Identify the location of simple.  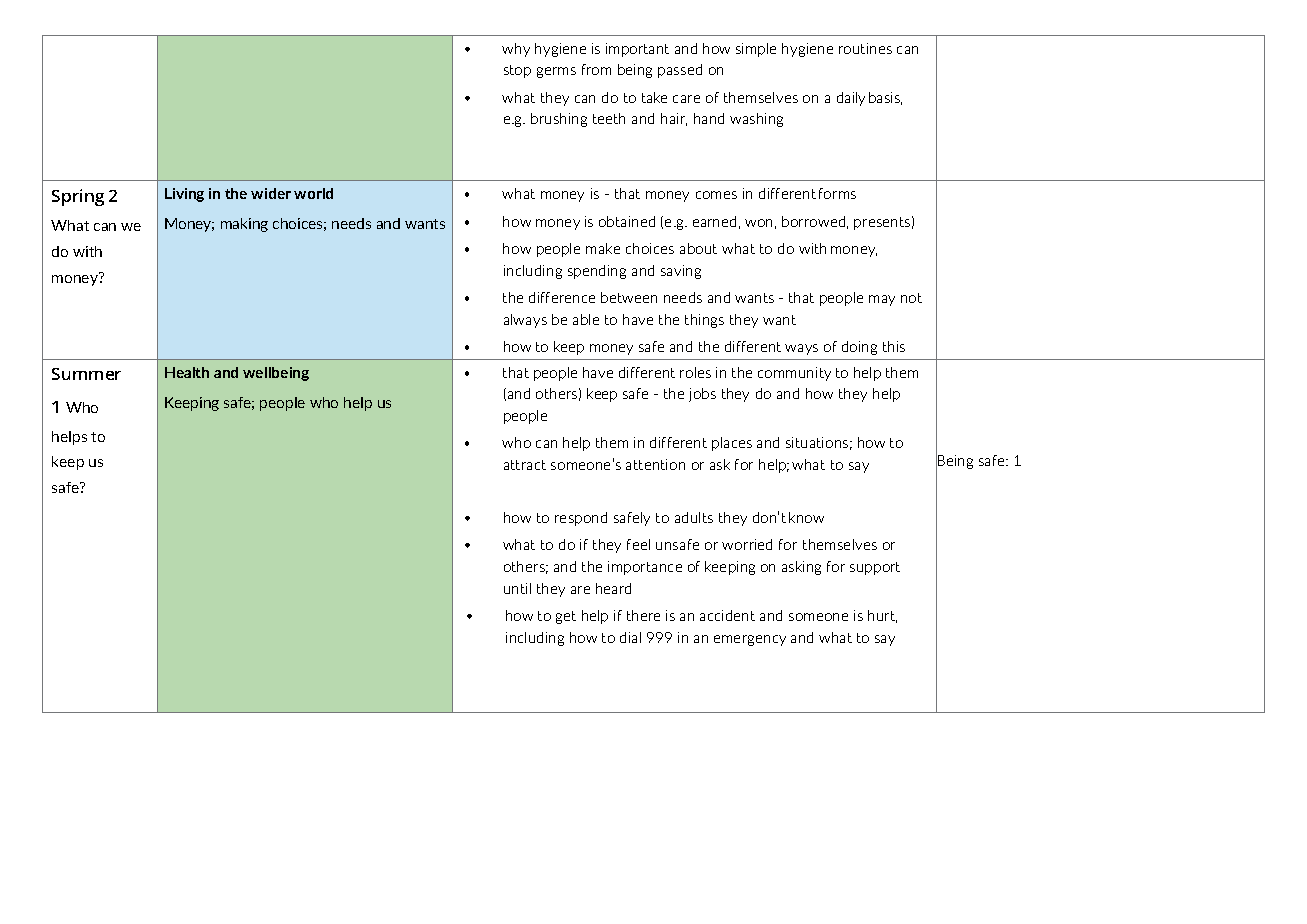
(756, 50).
